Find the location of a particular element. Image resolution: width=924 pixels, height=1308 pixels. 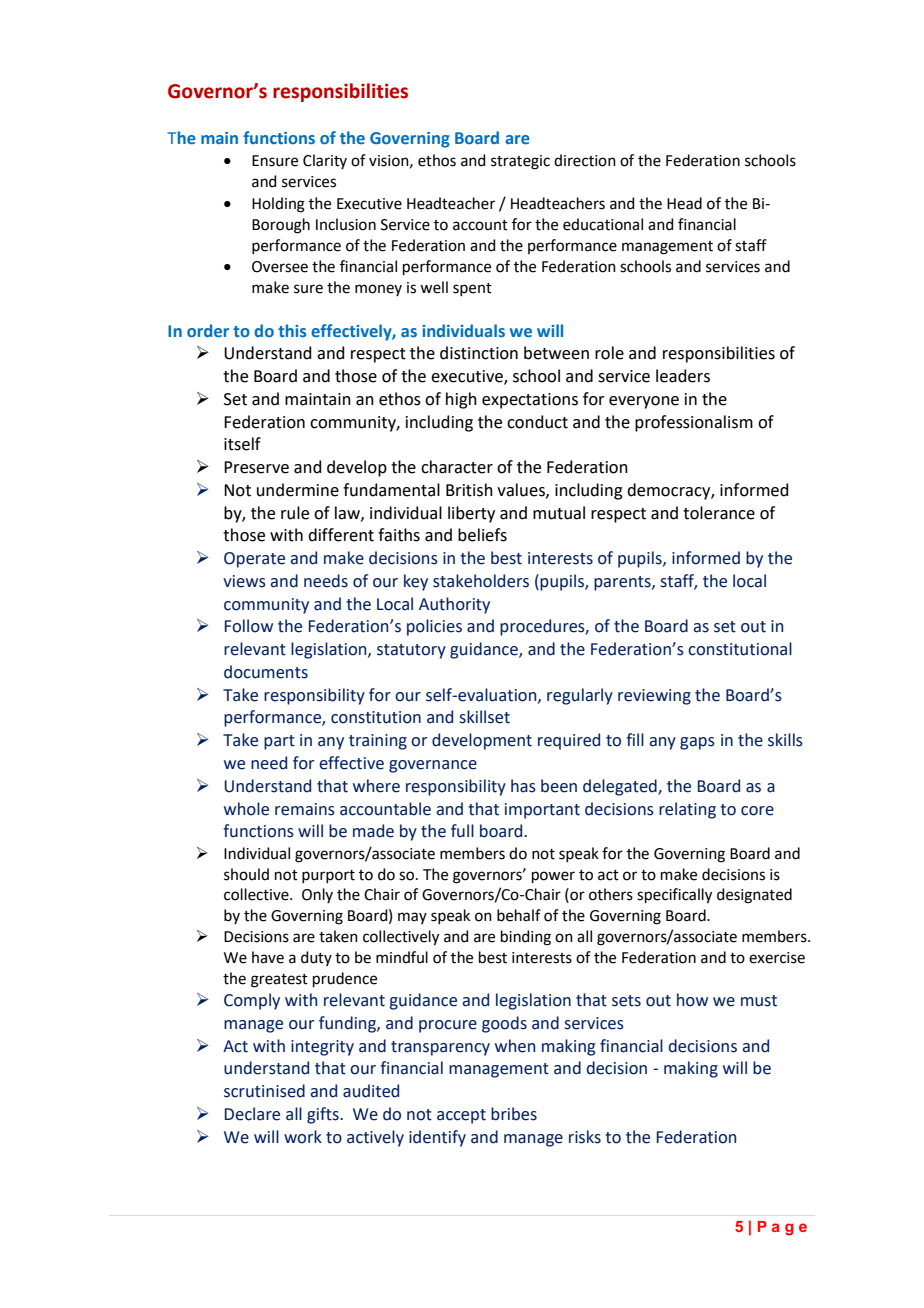

Holding is located at coordinates (278, 205).
